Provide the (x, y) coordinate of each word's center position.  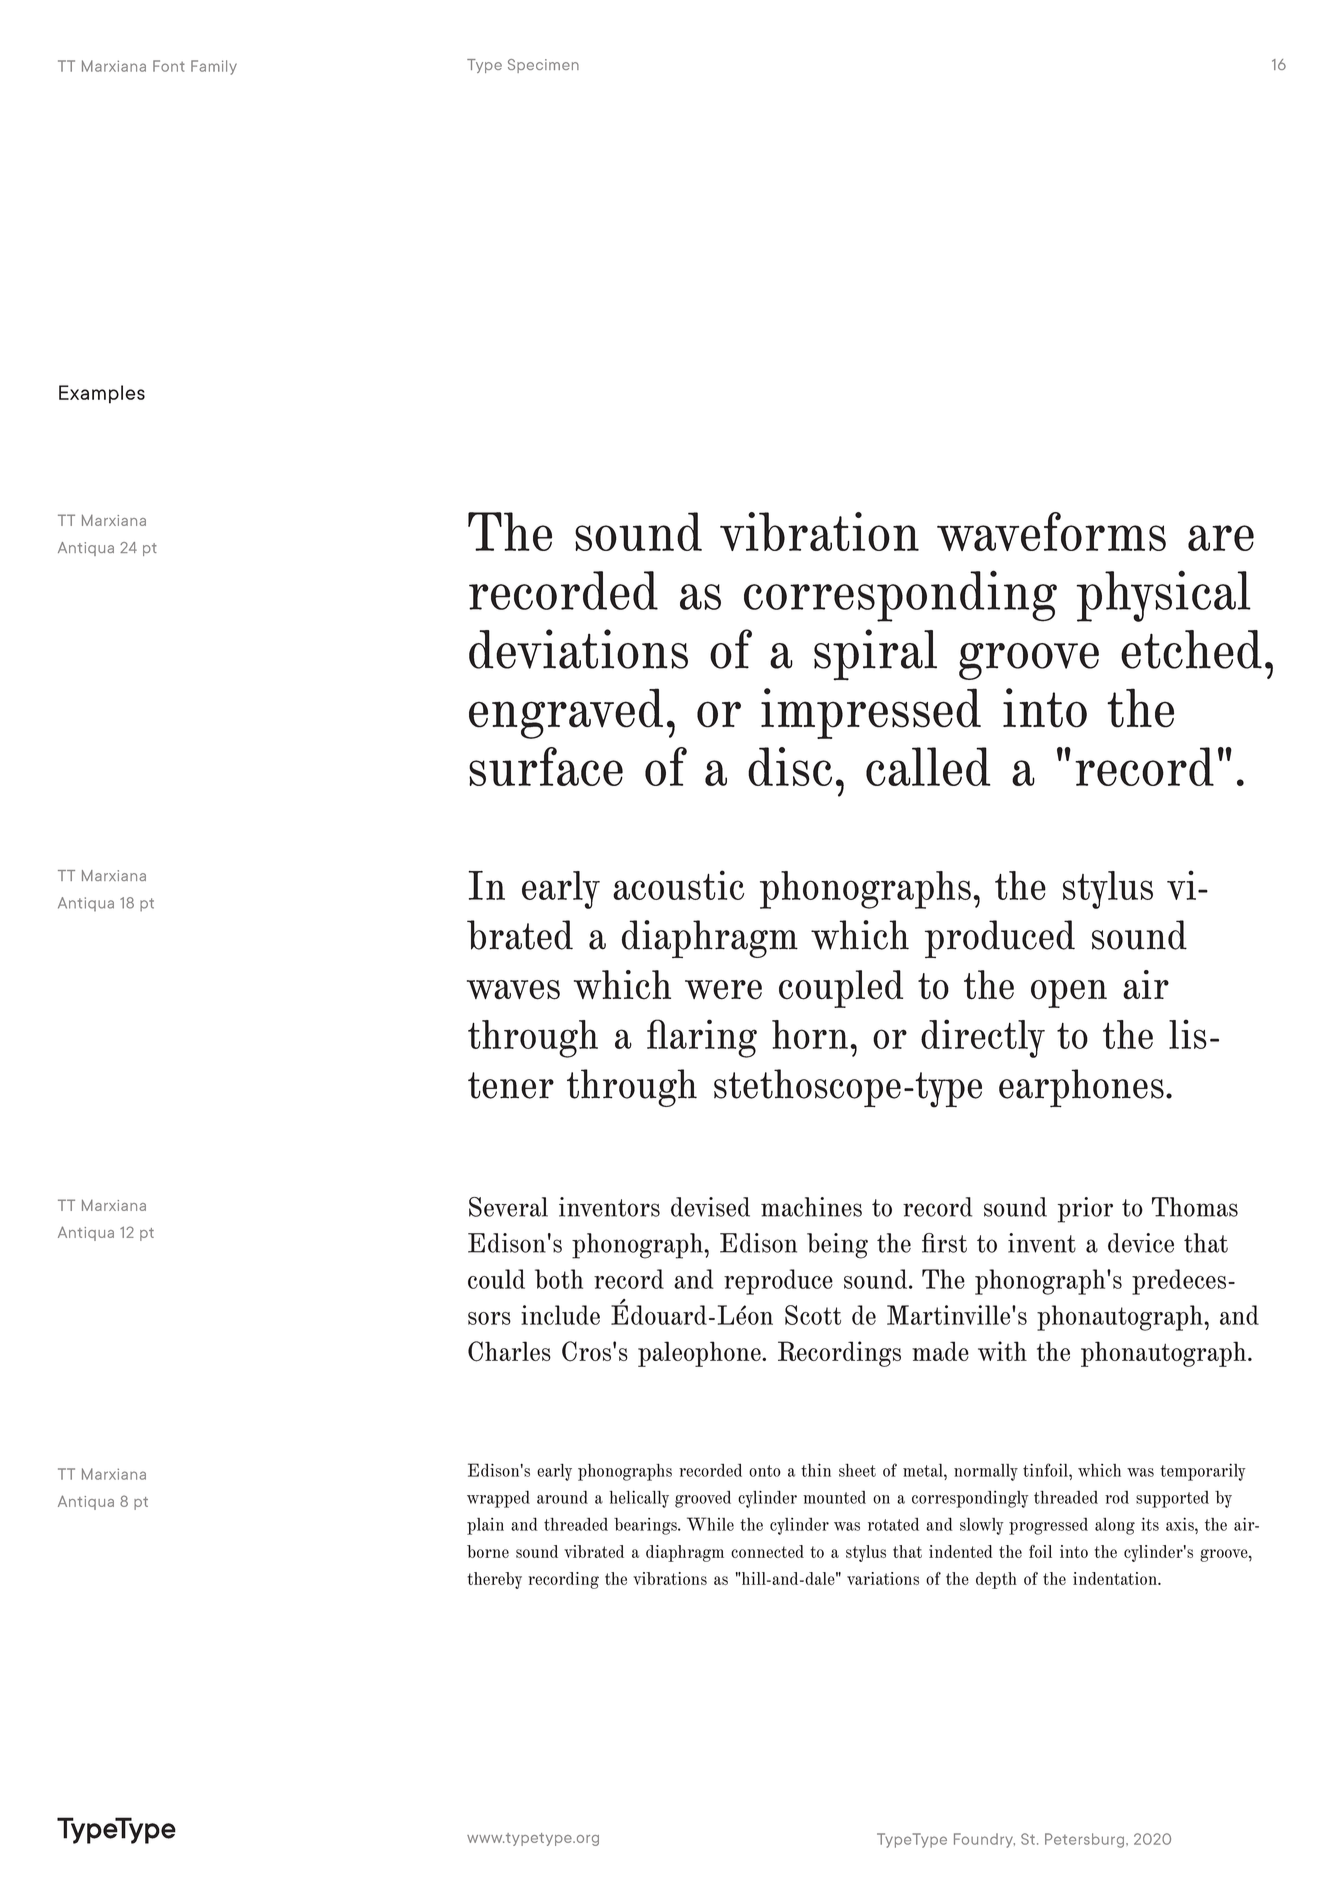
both (559, 1279)
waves (513, 990)
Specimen (543, 66)
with (1002, 1351)
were (723, 990)
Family (214, 67)
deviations (578, 649)
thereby (495, 1580)
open (1069, 994)
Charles (509, 1351)
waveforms (1051, 531)
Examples (102, 394)
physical (1164, 596)
